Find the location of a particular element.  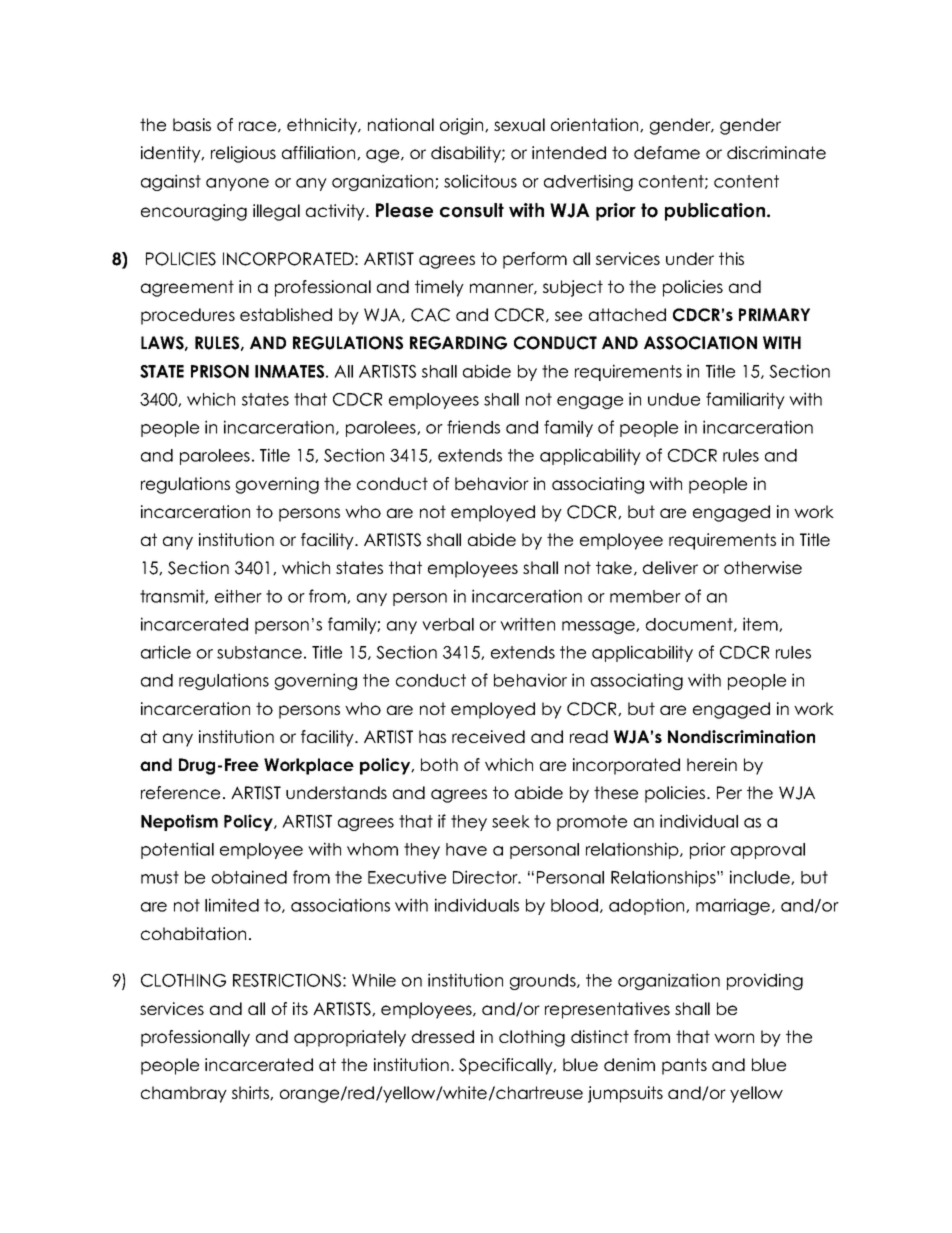

document is located at coordinates (690, 625).
